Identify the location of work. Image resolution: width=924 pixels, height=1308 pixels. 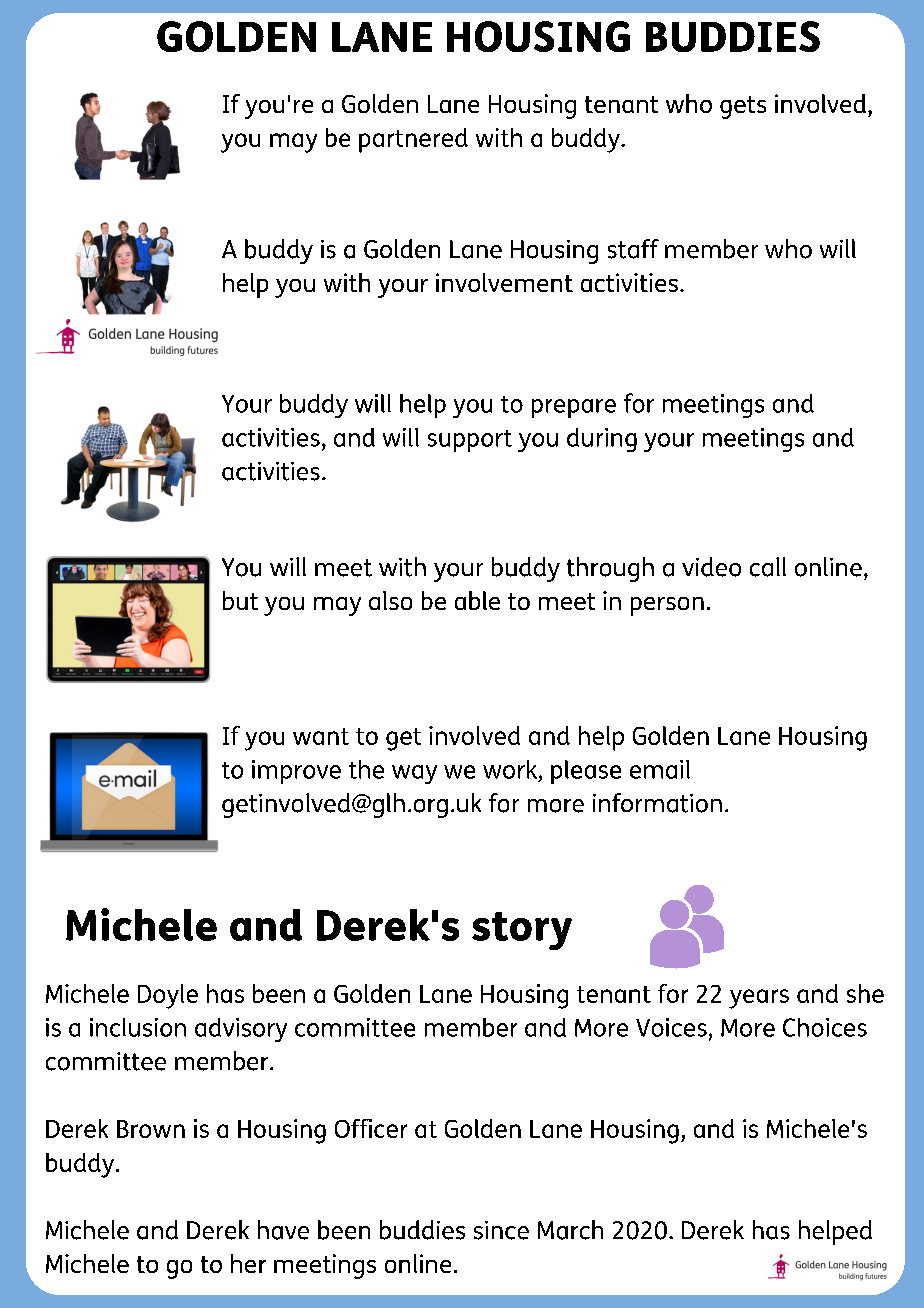
(510, 769).
